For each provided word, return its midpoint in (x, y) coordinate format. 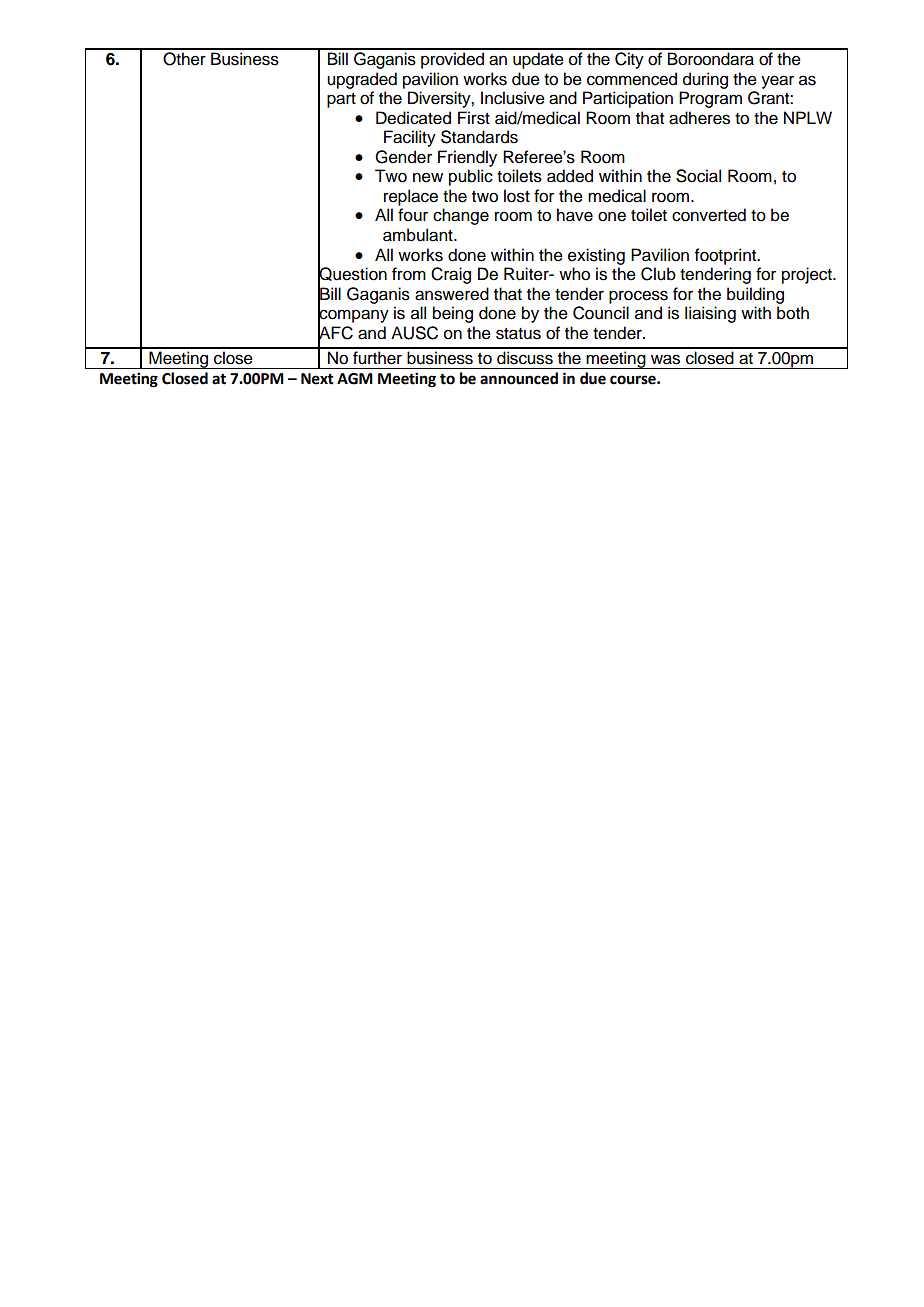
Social (698, 176)
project (808, 275)
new (428, 177)
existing (596, 256)
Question (352, 274)
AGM (355, 379)
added (570, 176)
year (777, 82)
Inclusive (513, 98)
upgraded (362, 80)
